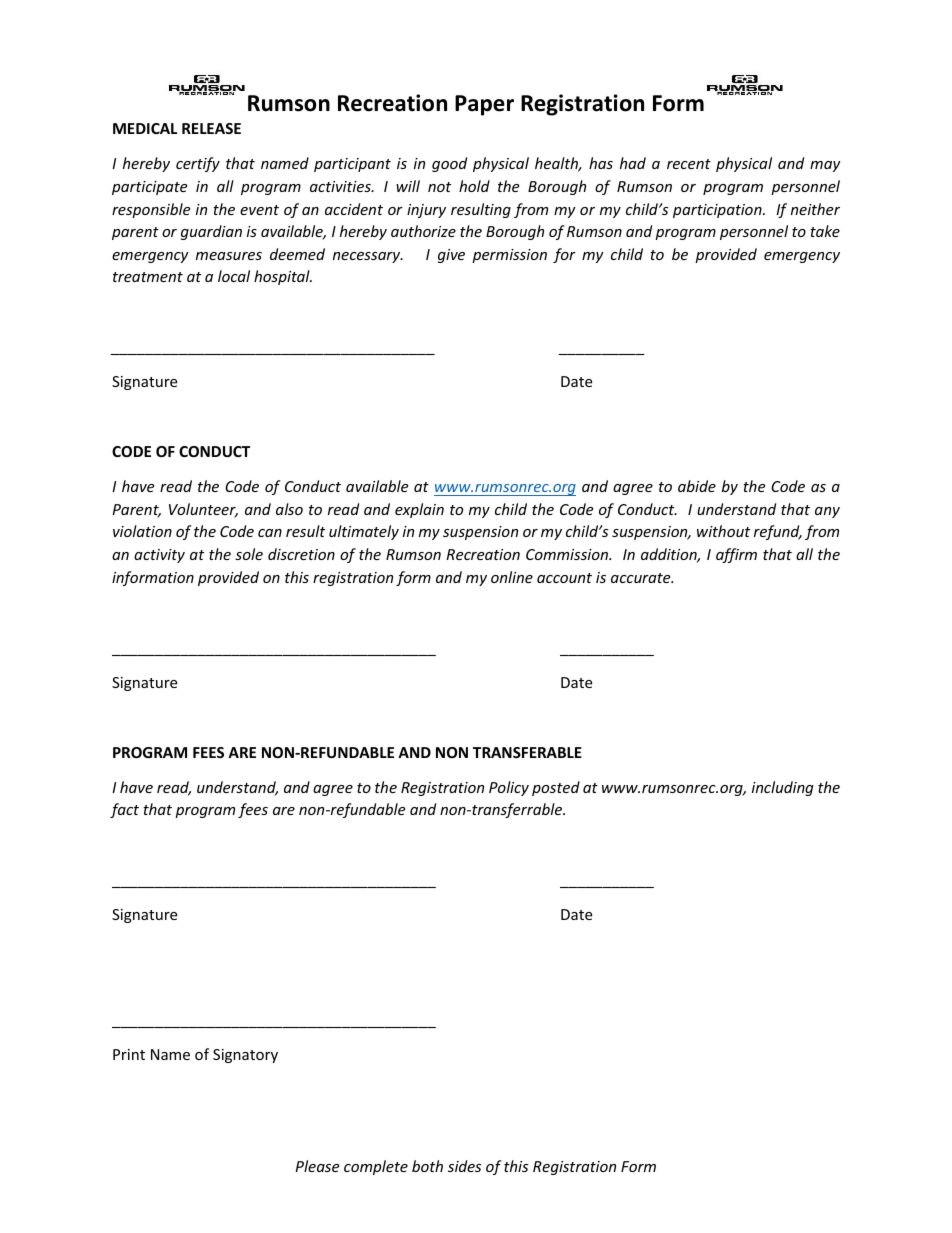 The width and height of the page is (952, 1233). Describe the element at coordinates (736, 555) in the page. I see `affirm` at that location.
